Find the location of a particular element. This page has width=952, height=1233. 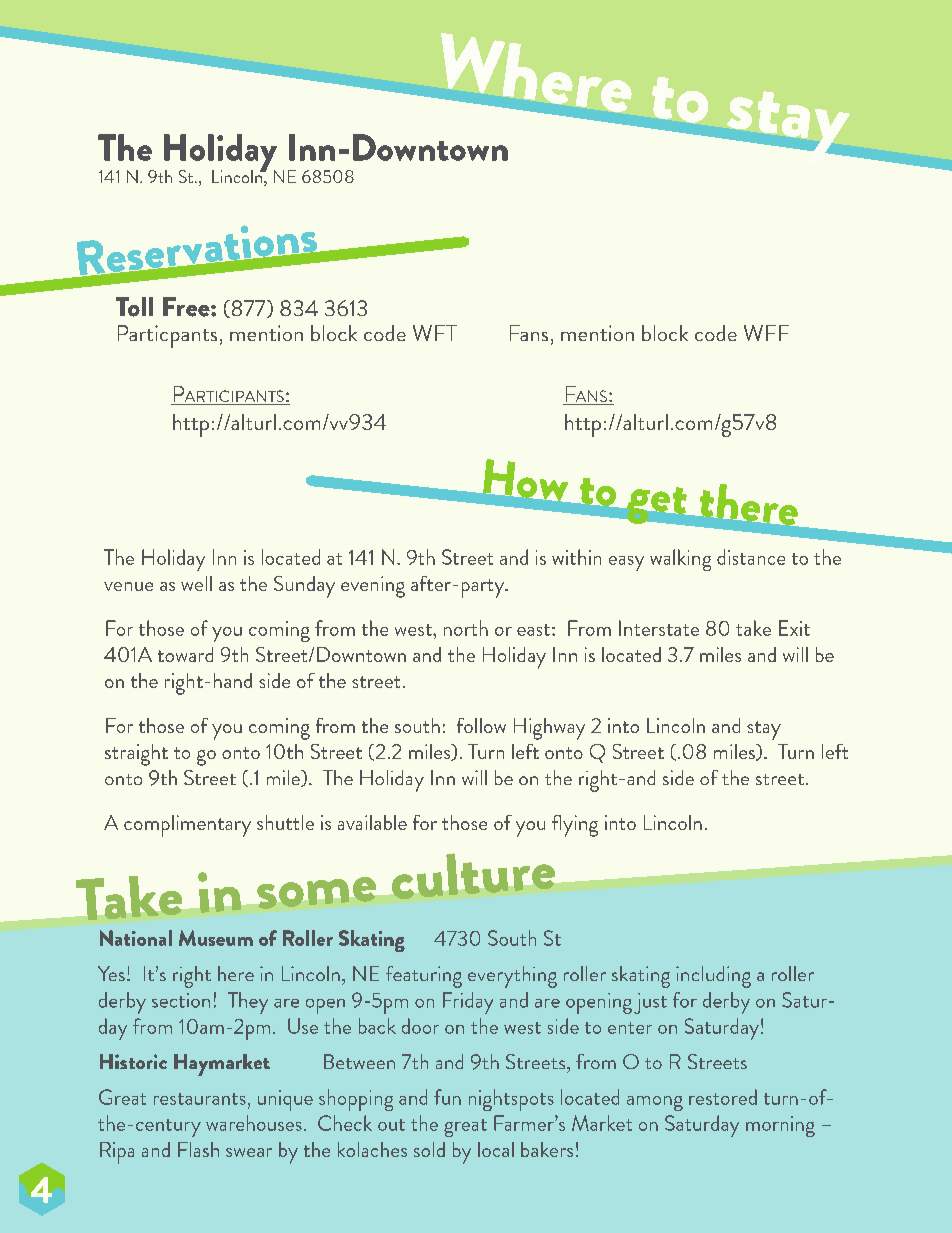

follow is located at coordinates (481, 725).
